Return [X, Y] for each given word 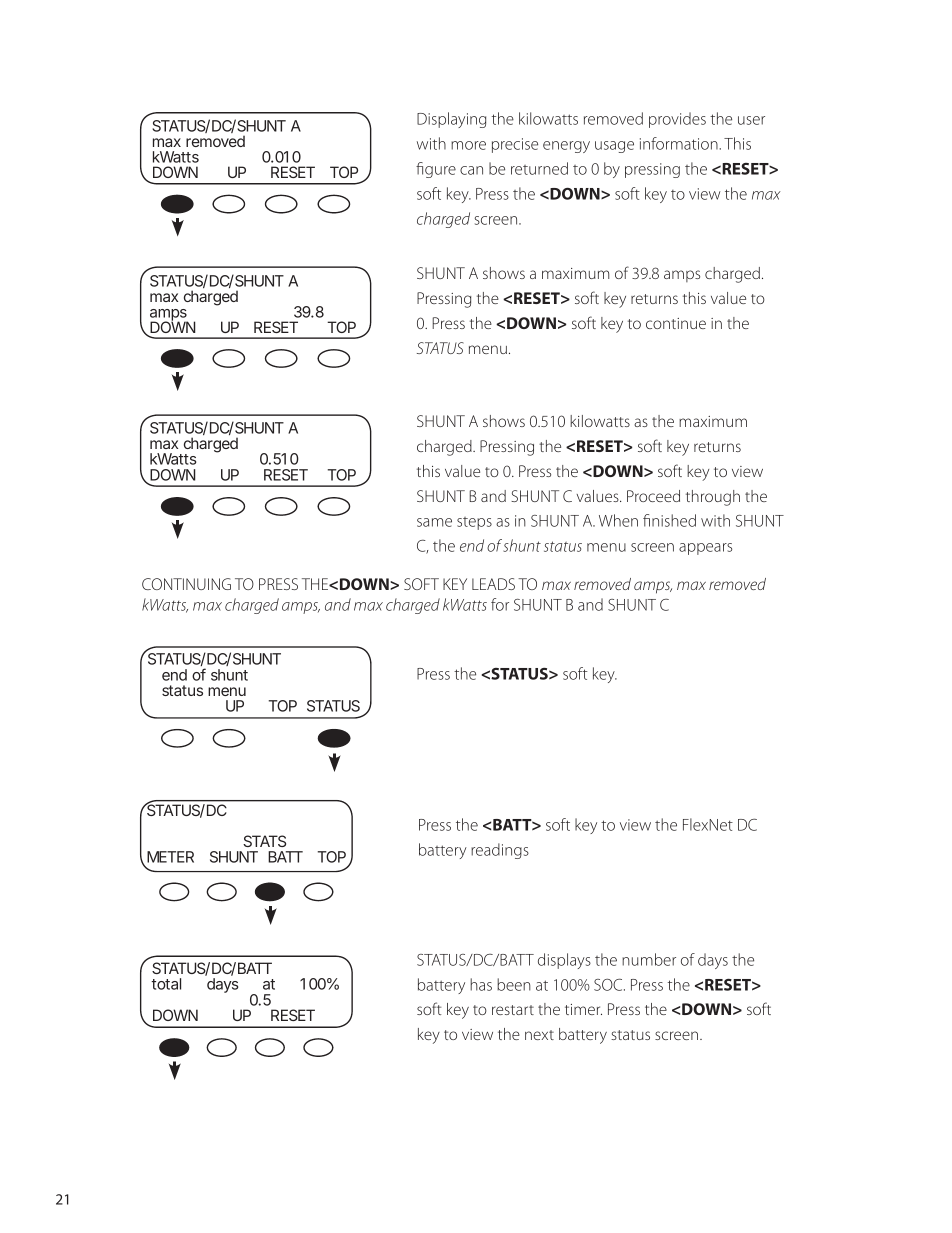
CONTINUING [186, 584]
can [471, 170]
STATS [264, 841]
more [468, 145]
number [649, 959]
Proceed [653, 496]
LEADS [493, 584]
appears [705, 549]
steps [474, 523]
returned [539, 168]
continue [676, 323]
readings [500, 851]
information [680, 143]
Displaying [451, 120]
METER [170, 857]
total [166, 984]
